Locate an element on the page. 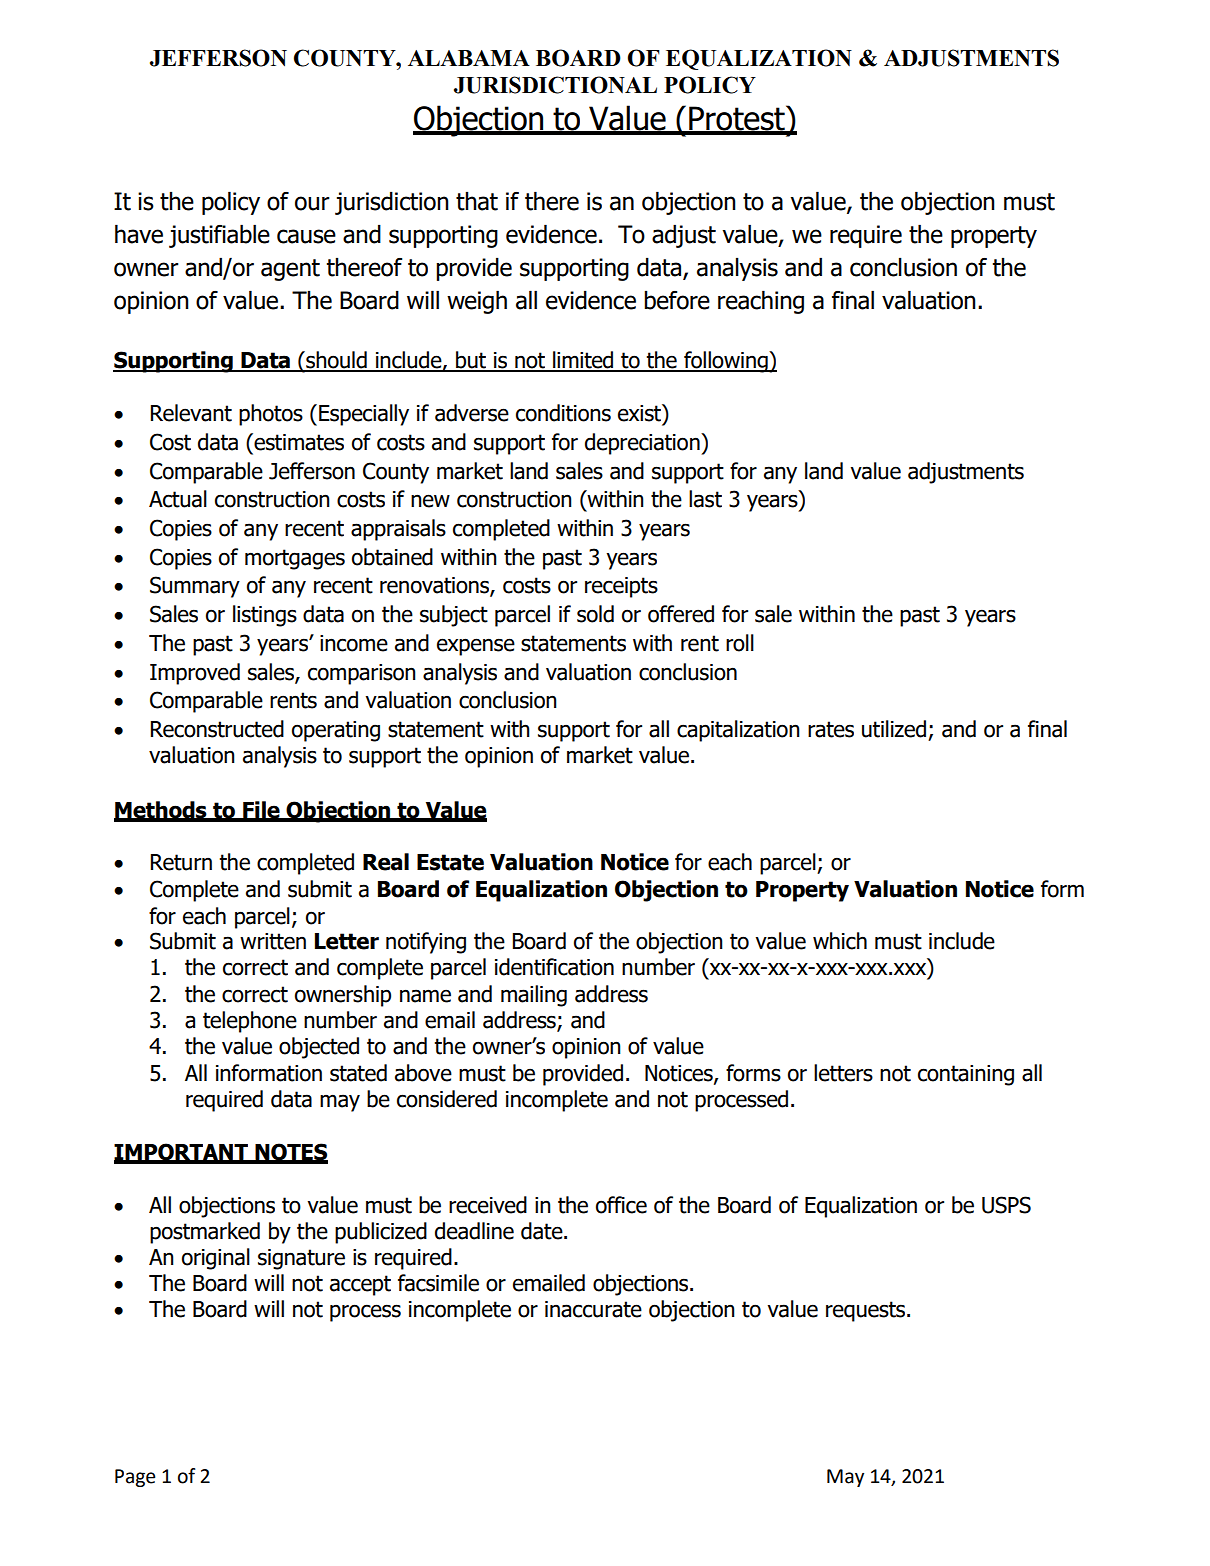  inaccurate is located at coordinates (593, 1309).
